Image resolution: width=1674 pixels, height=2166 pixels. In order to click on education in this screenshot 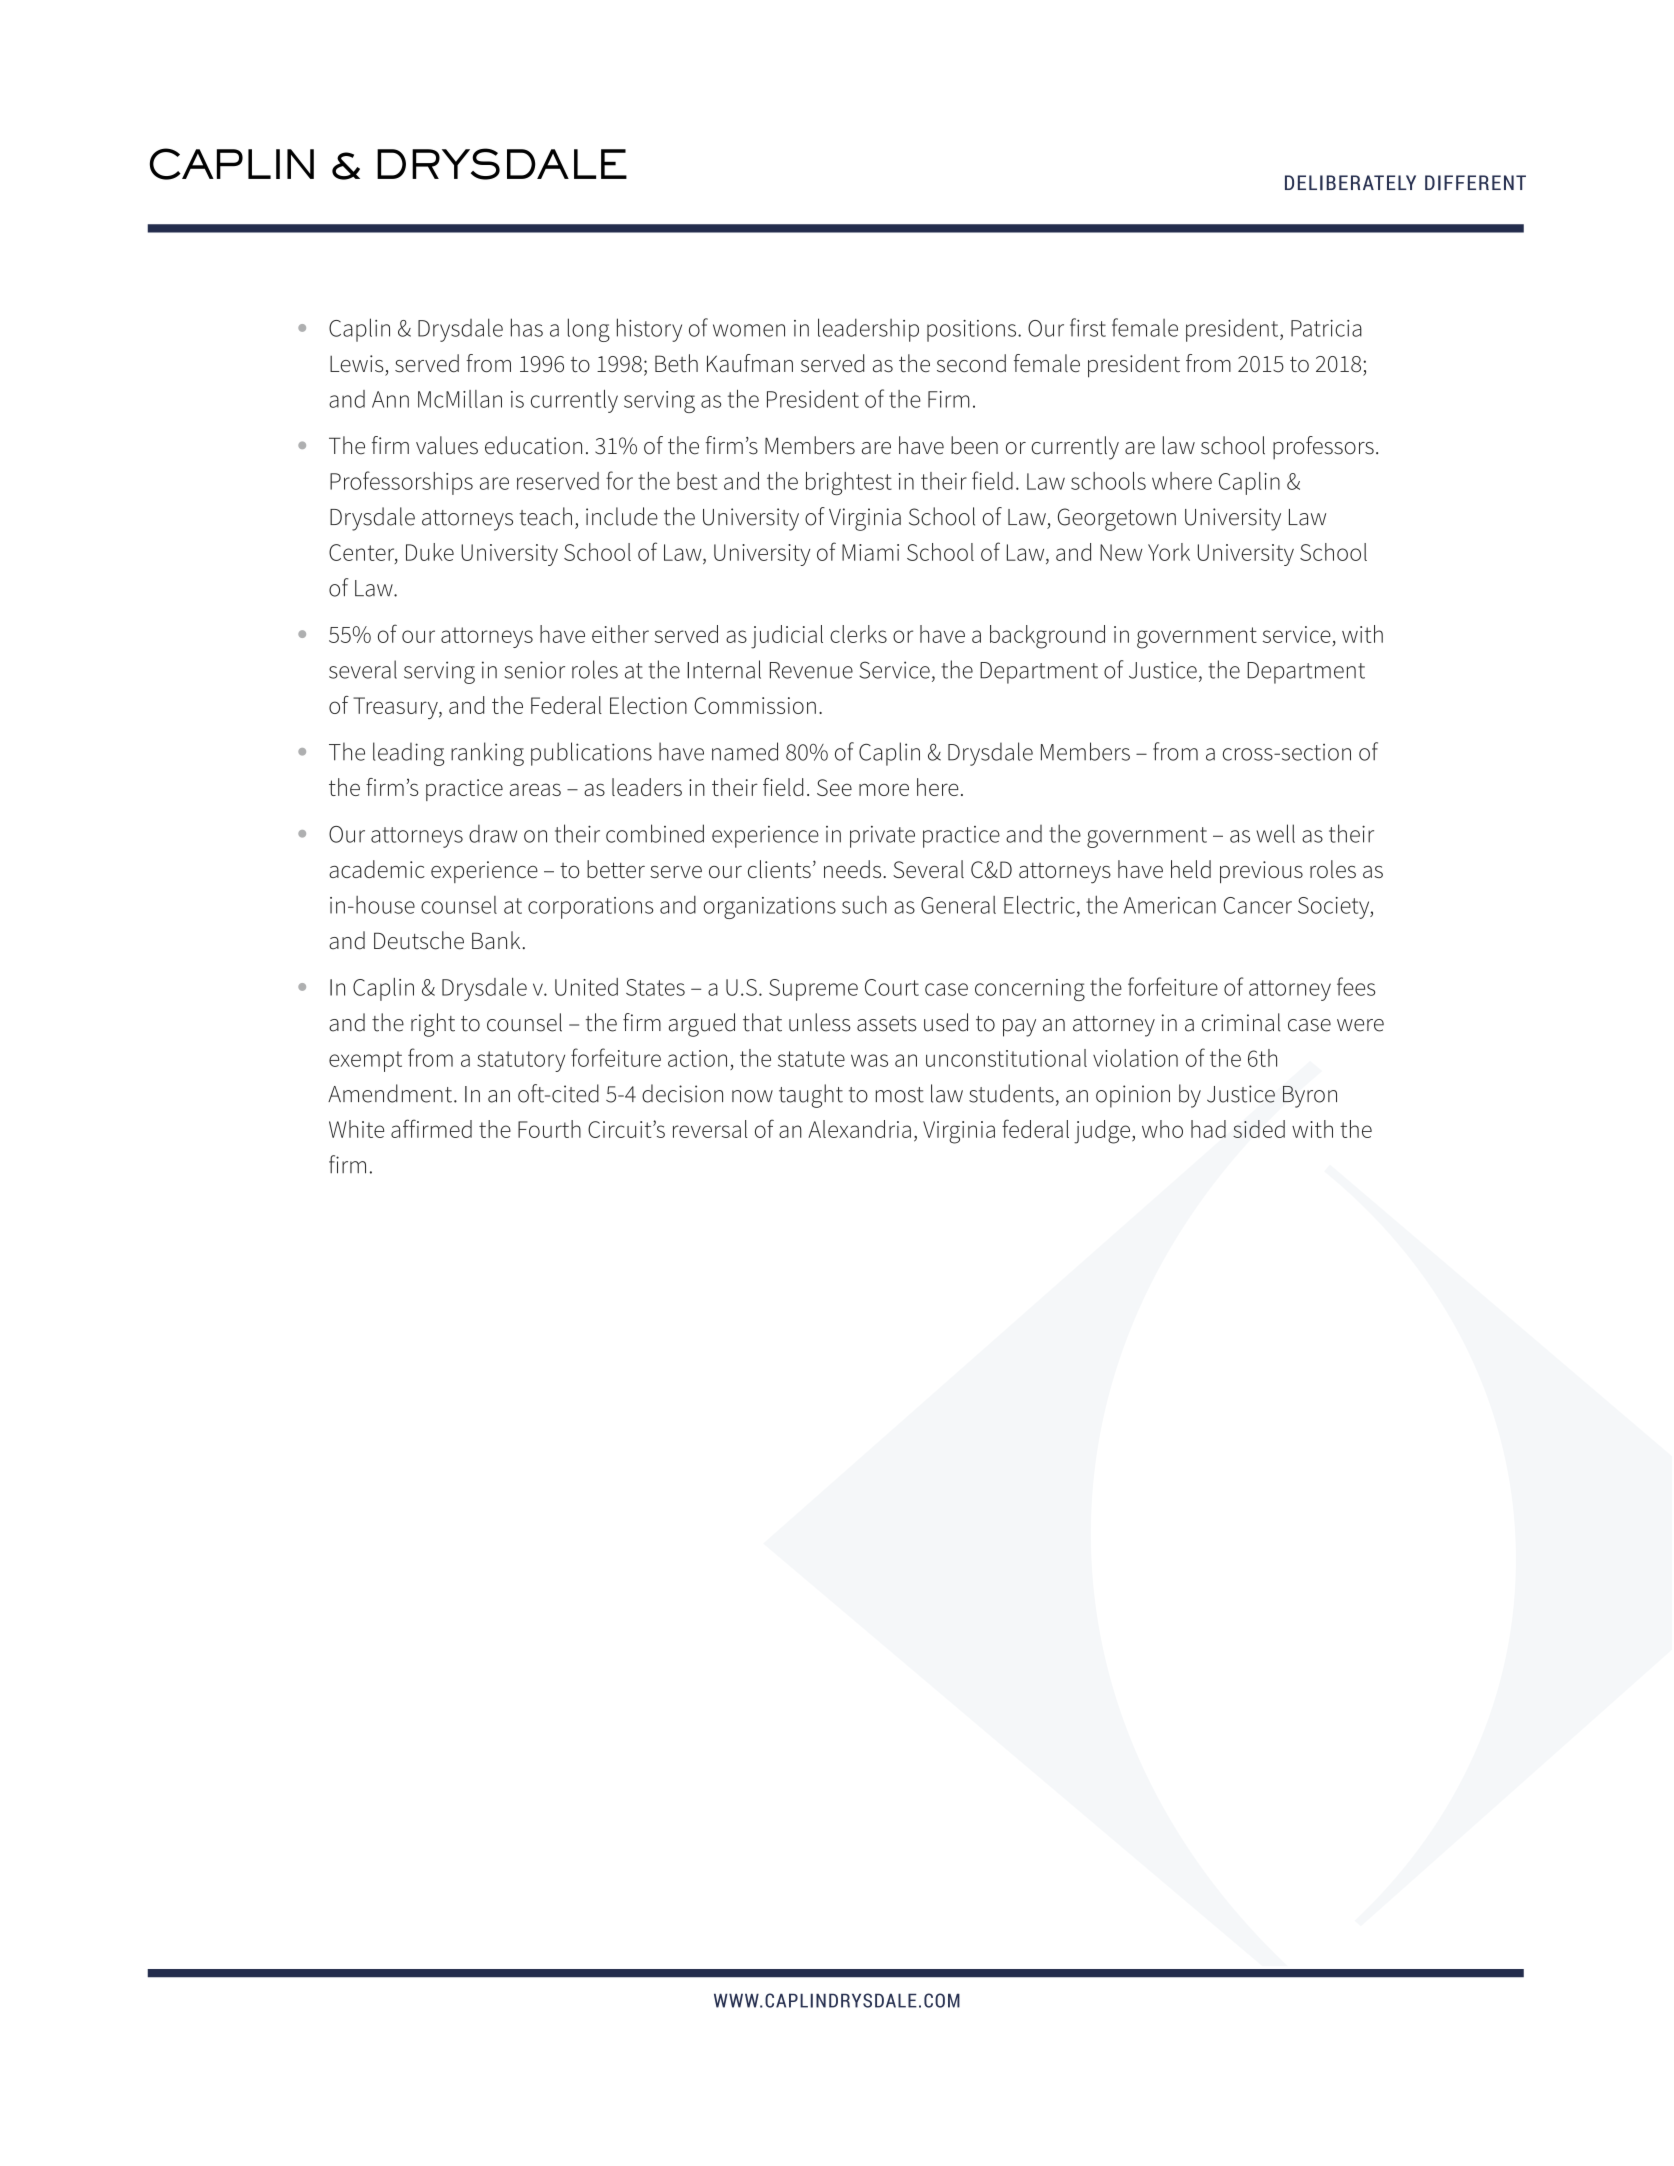, I will do `click(533, 445)`.
